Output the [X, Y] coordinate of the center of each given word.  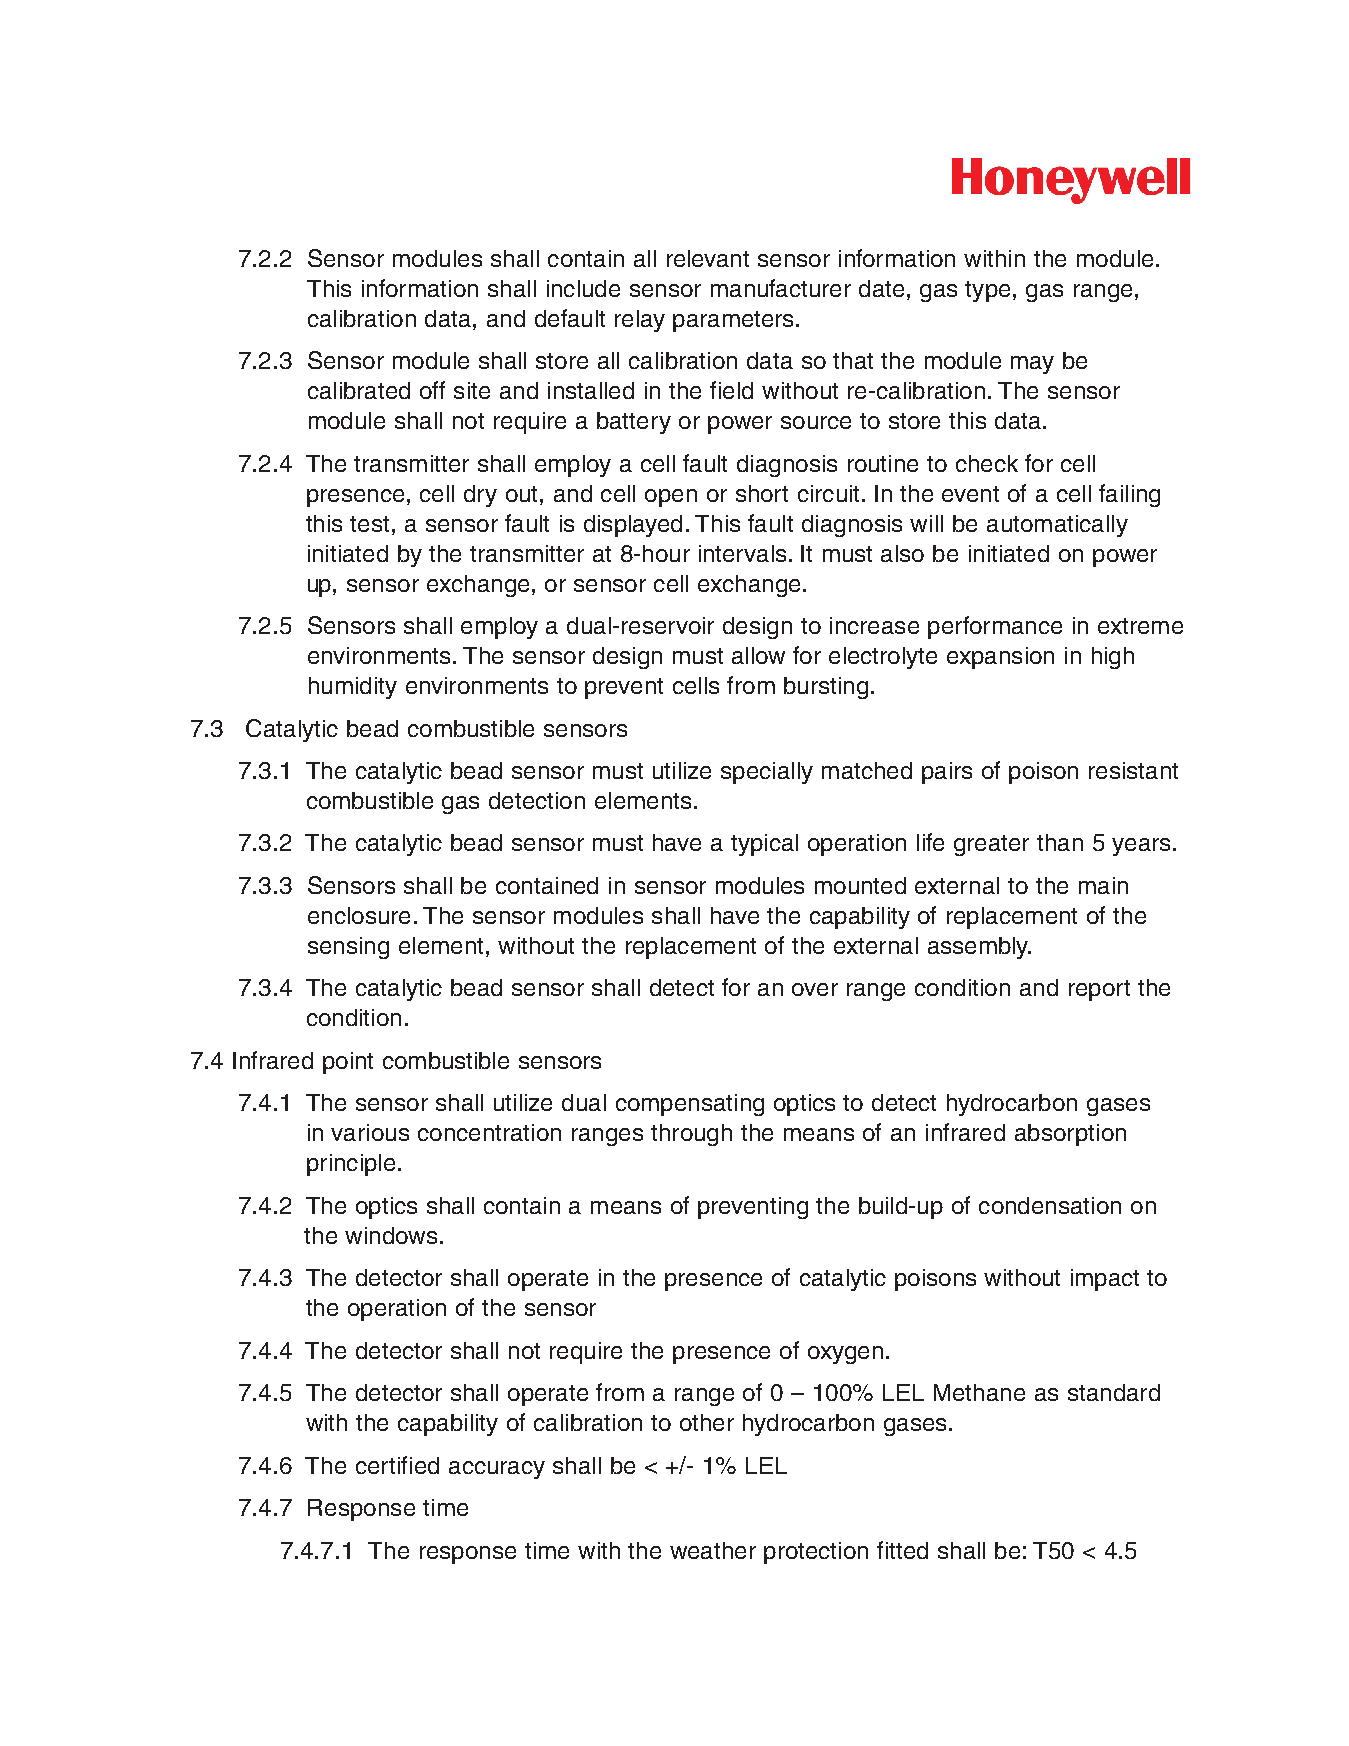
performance [995, 627]
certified [397, 1465]
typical [764, 845]
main [1103, 885]
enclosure [359, 915]
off [432, 390]
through [691, 1135]
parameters [733, 321]
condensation [1050, 1205]
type [987, 291]
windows [391, 1235]
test [369, 524]
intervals [742, 553]
